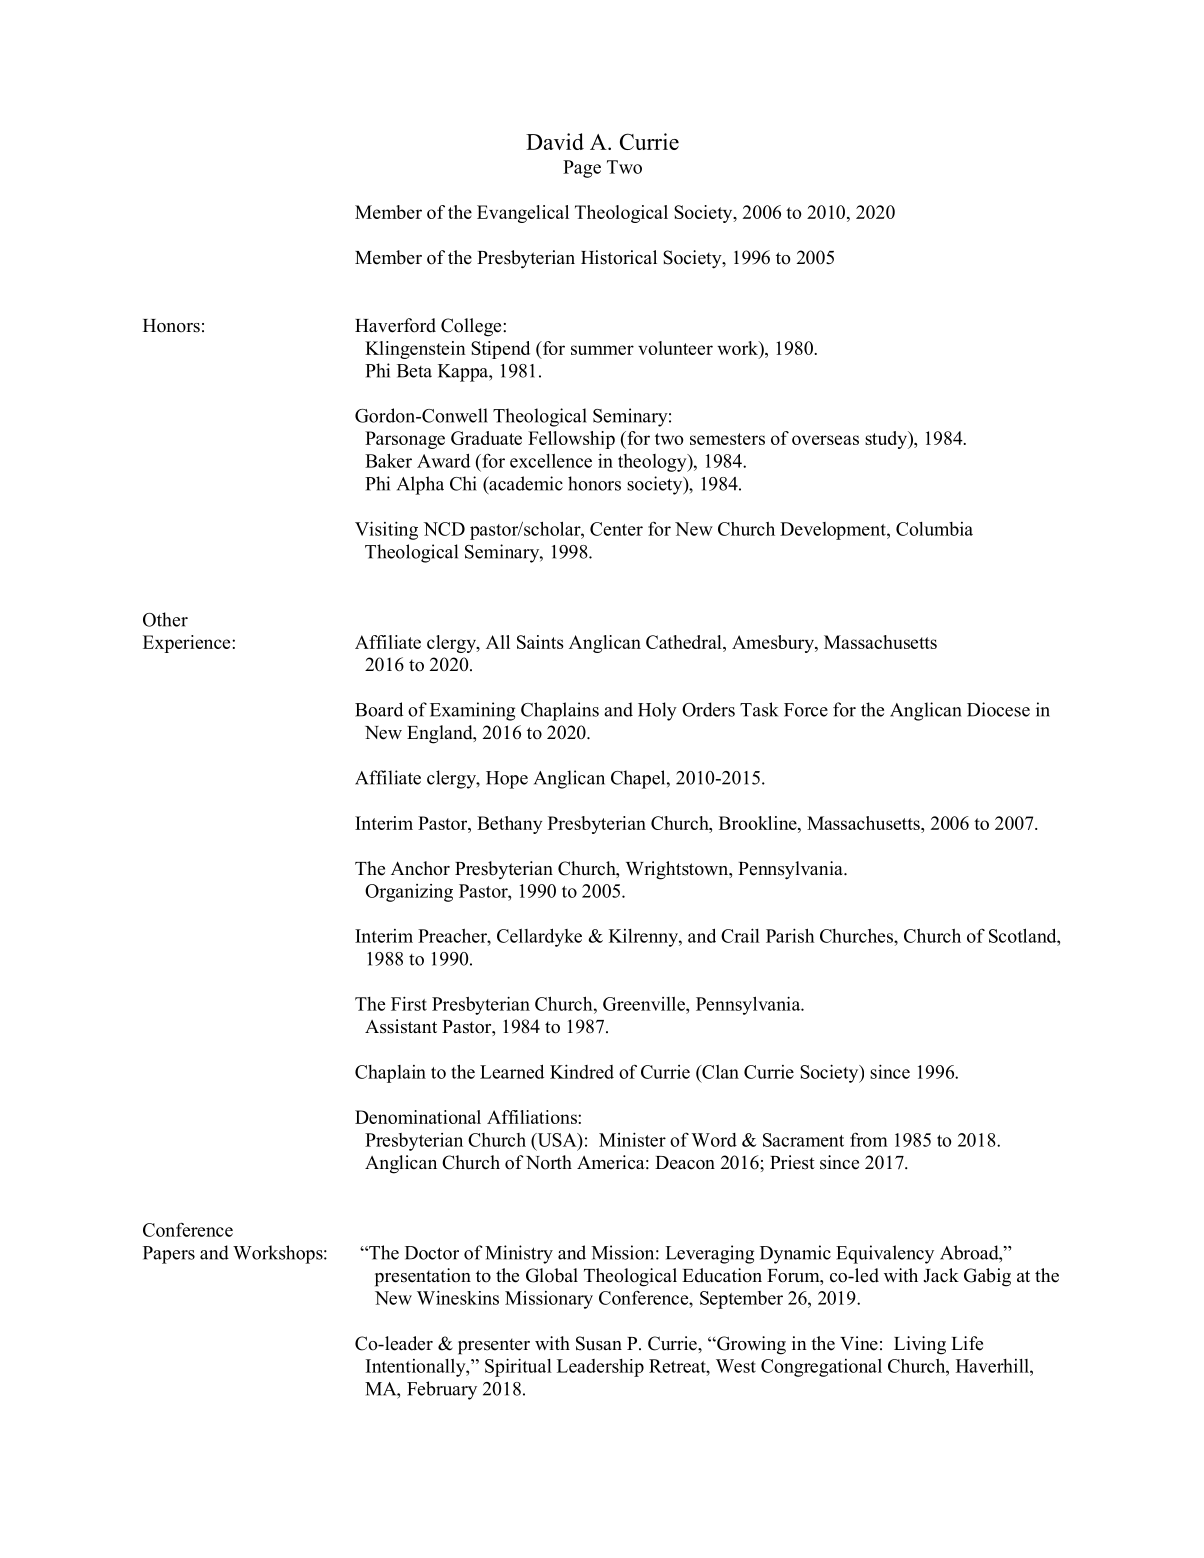 This screenshot has width=1204, height=1558. I want to click on Evangelical, so click(523, 214).
